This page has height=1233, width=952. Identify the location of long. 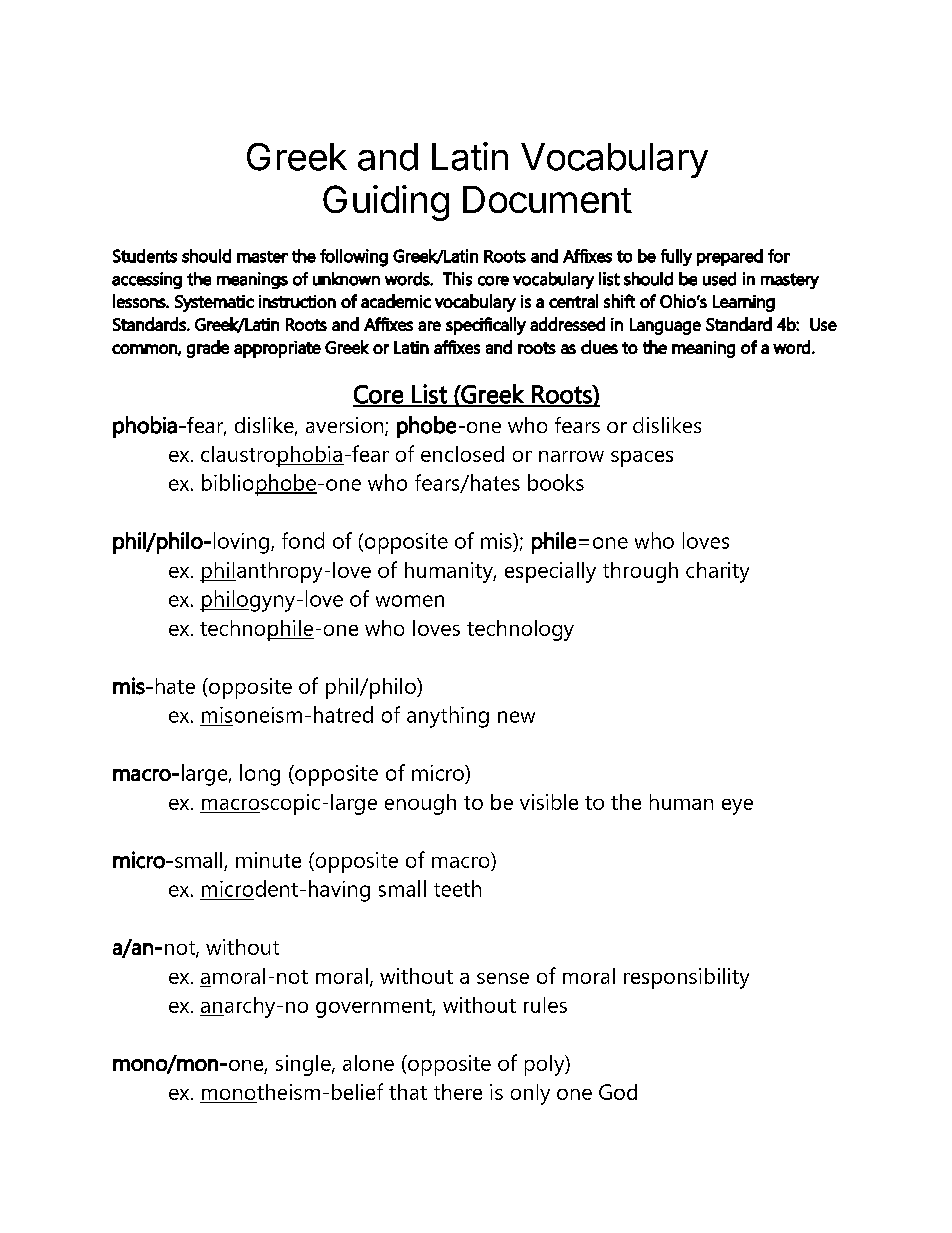
(260, 775).
